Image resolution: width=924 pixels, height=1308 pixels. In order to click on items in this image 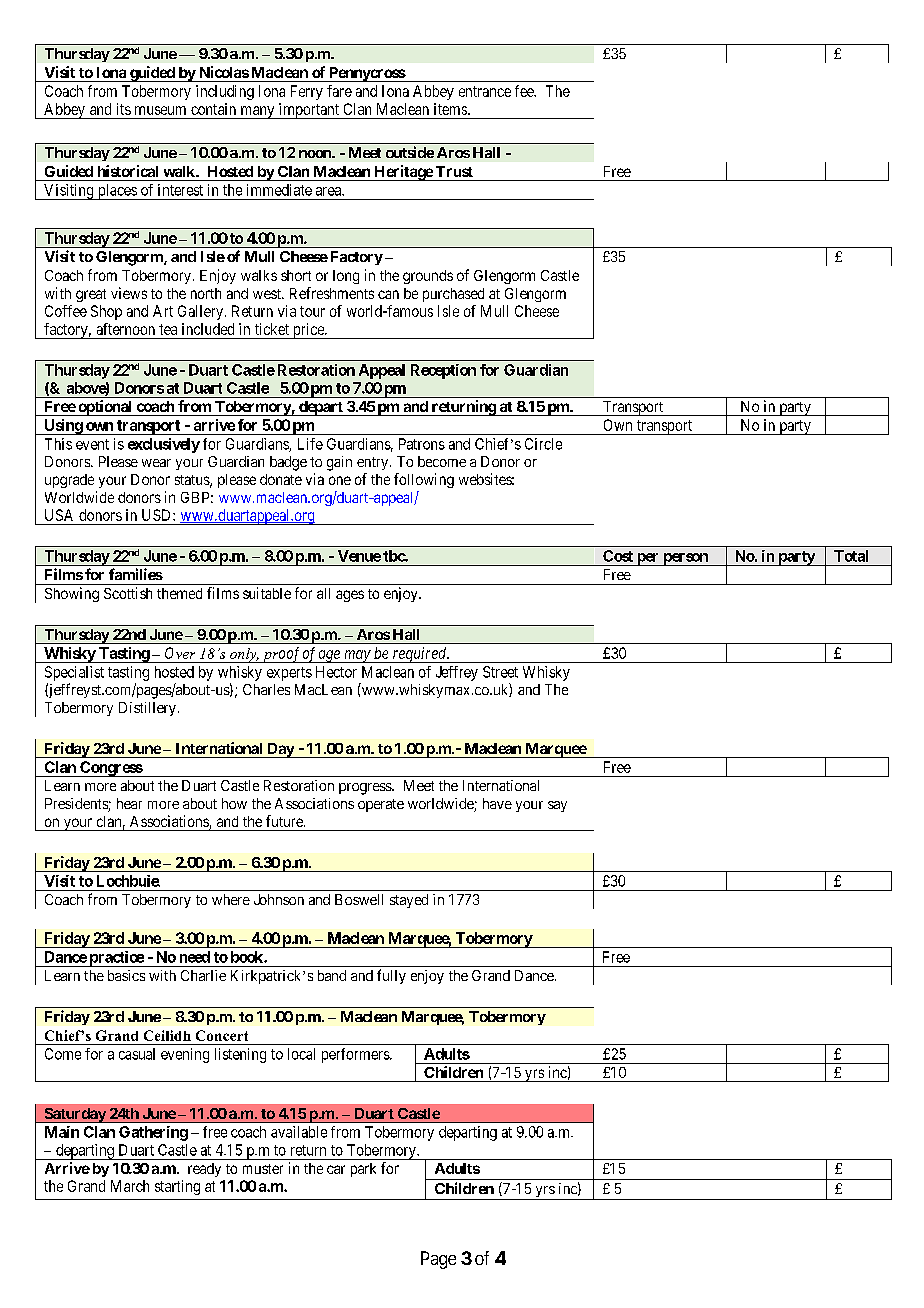, I will do `click(451, 109)`.
